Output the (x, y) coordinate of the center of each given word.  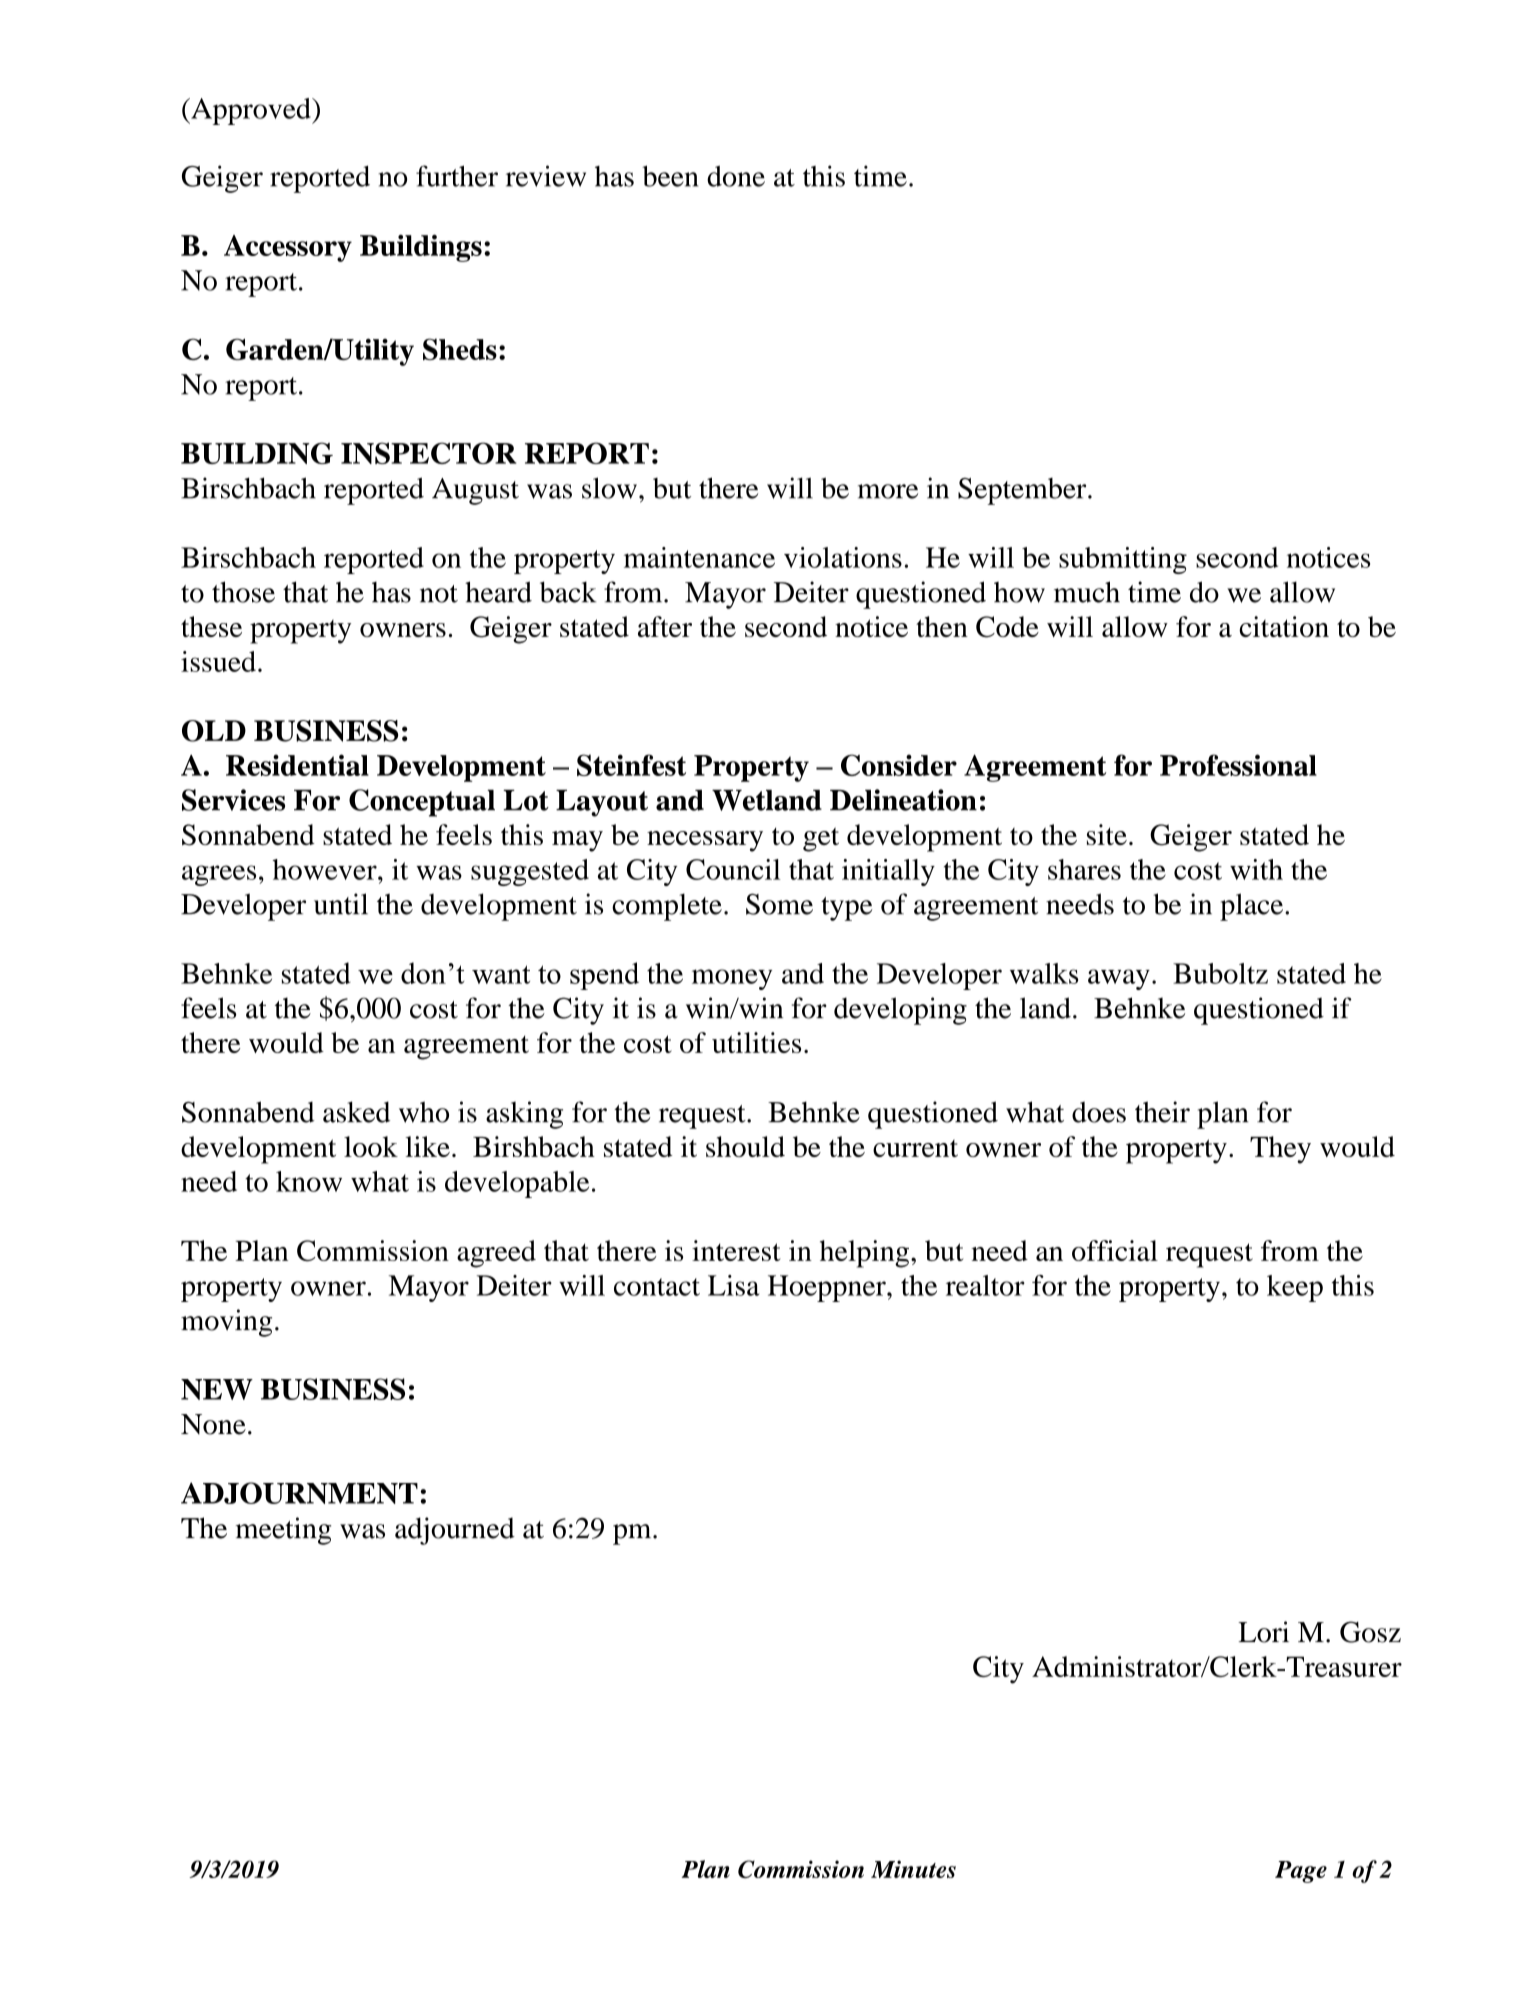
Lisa (733, 1285)
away (1119, 979)
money (732, 979)
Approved (251, 111)
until (341, 904)
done (736, 176)
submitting (1123, 560)
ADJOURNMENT (299, 1493)
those (243, 592)
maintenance (699, 557)
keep (1295, 1288)
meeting (283, 1531)
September (1023, 491)
